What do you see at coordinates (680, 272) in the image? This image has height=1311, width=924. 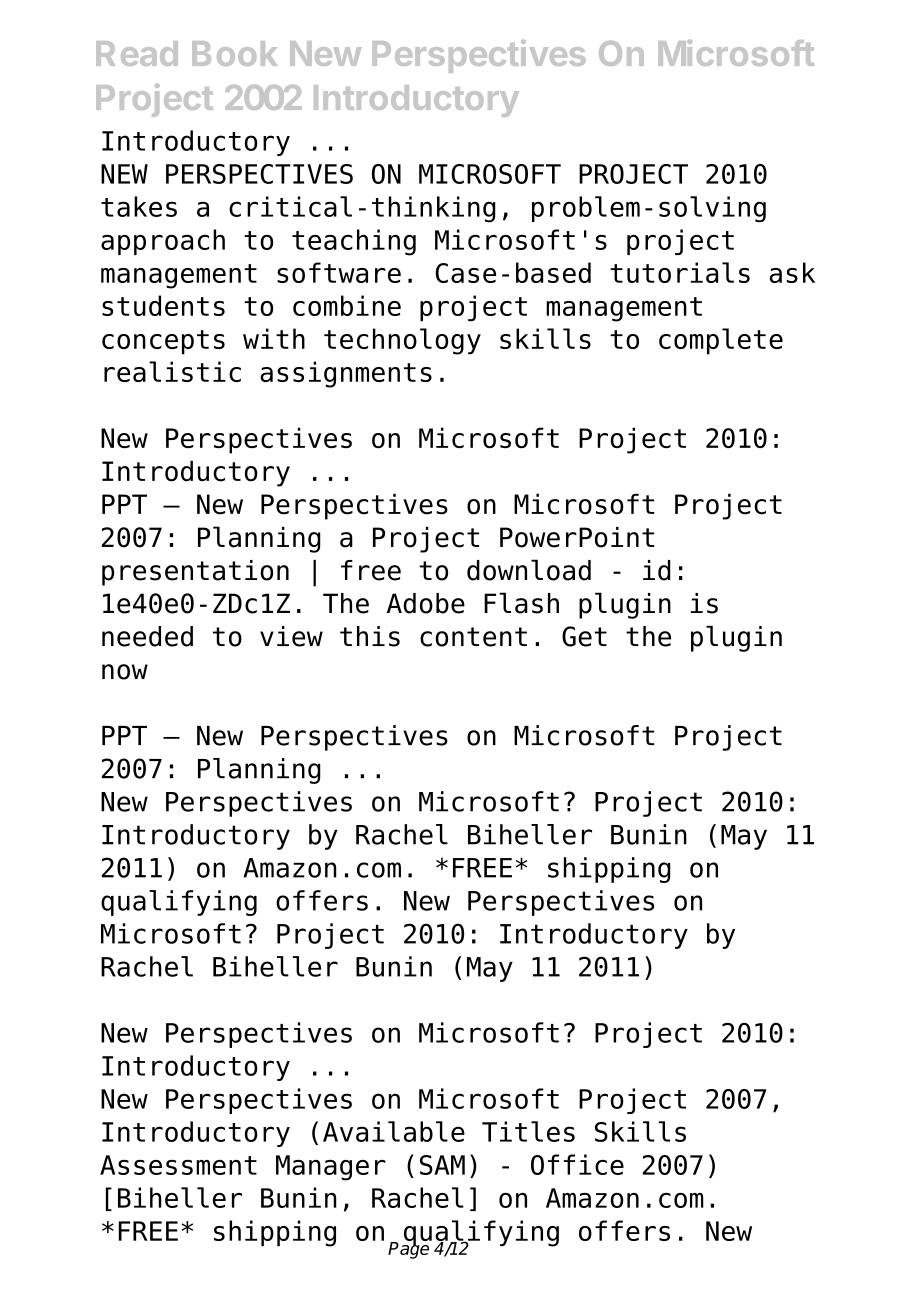 I see `tutorials` at bounding box center [680, 272].
